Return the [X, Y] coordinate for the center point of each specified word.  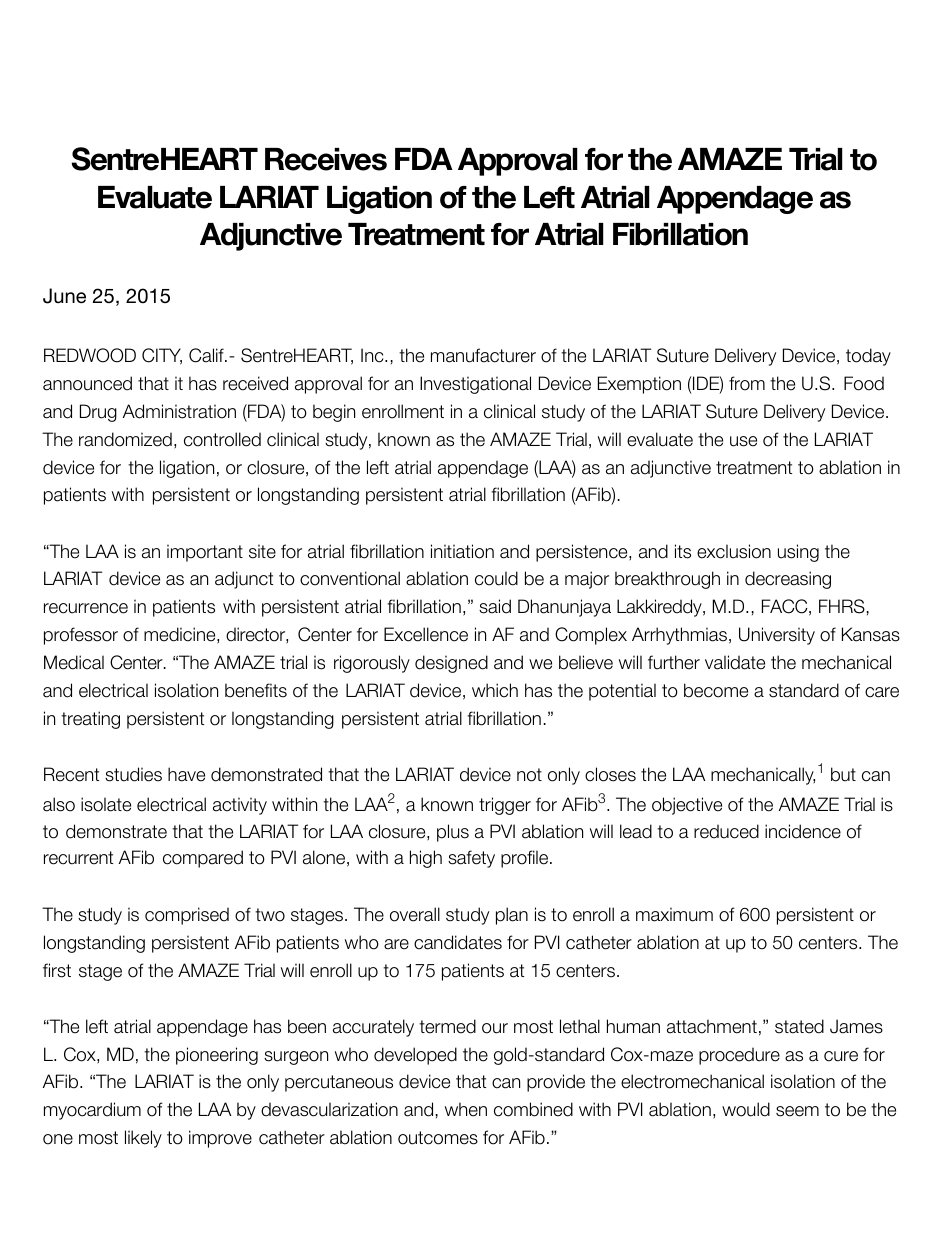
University [777, 636]
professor [81, 636]
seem [797, 1111]
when [466, 1109]
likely [143, 1139]
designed [451, 664]
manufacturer [483, 355]
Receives [326, 159]
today [868, 357]
